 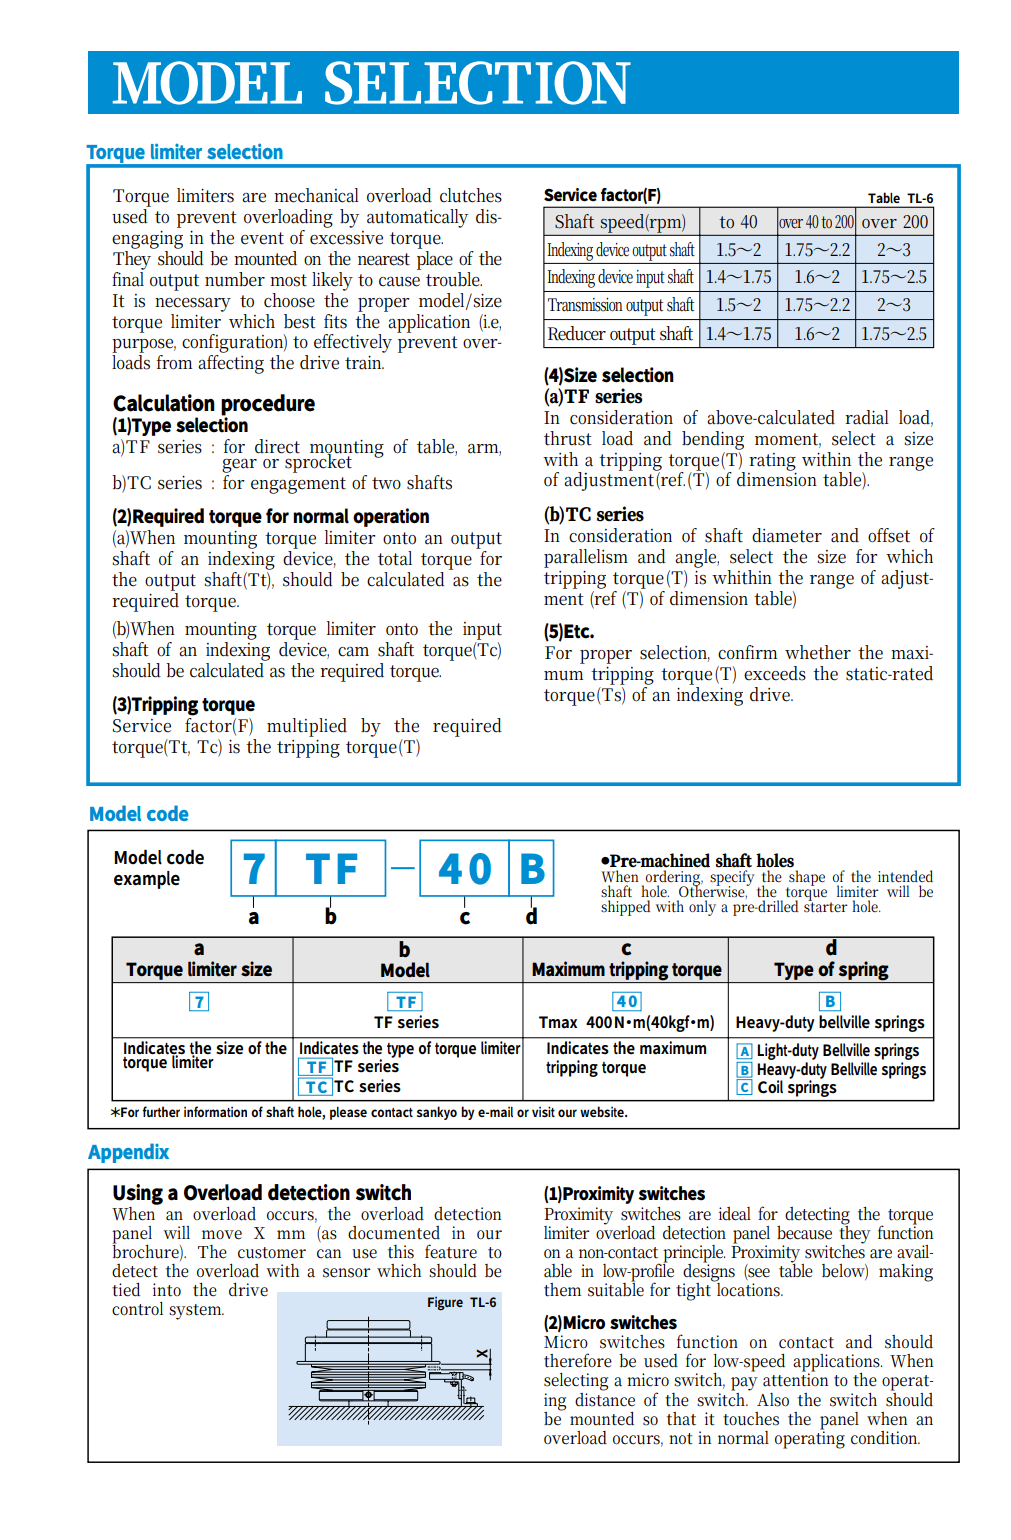 I want to click on system, so click(x=196, y=1312).
